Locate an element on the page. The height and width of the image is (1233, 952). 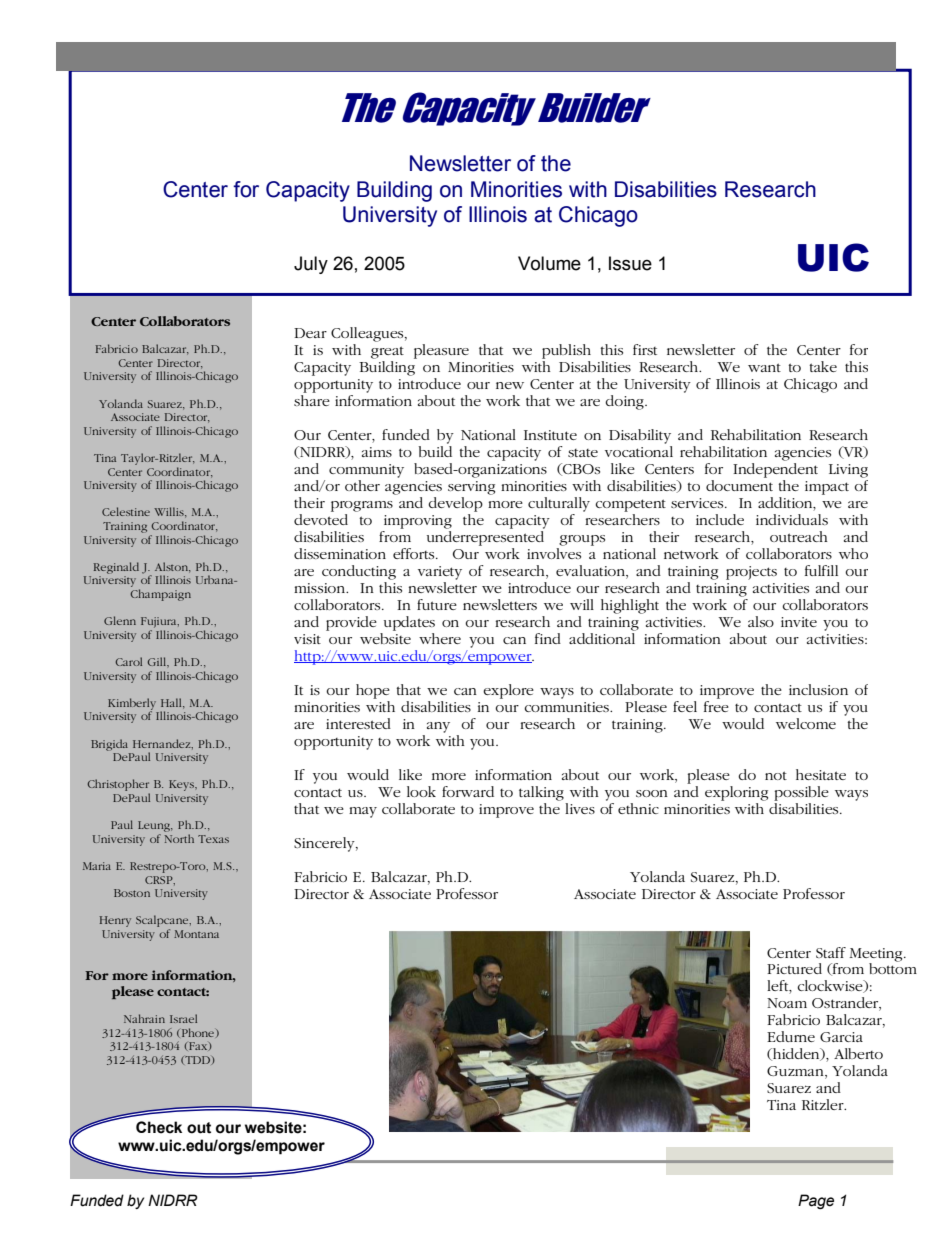
individuals is located at coordinates (792, 519).
